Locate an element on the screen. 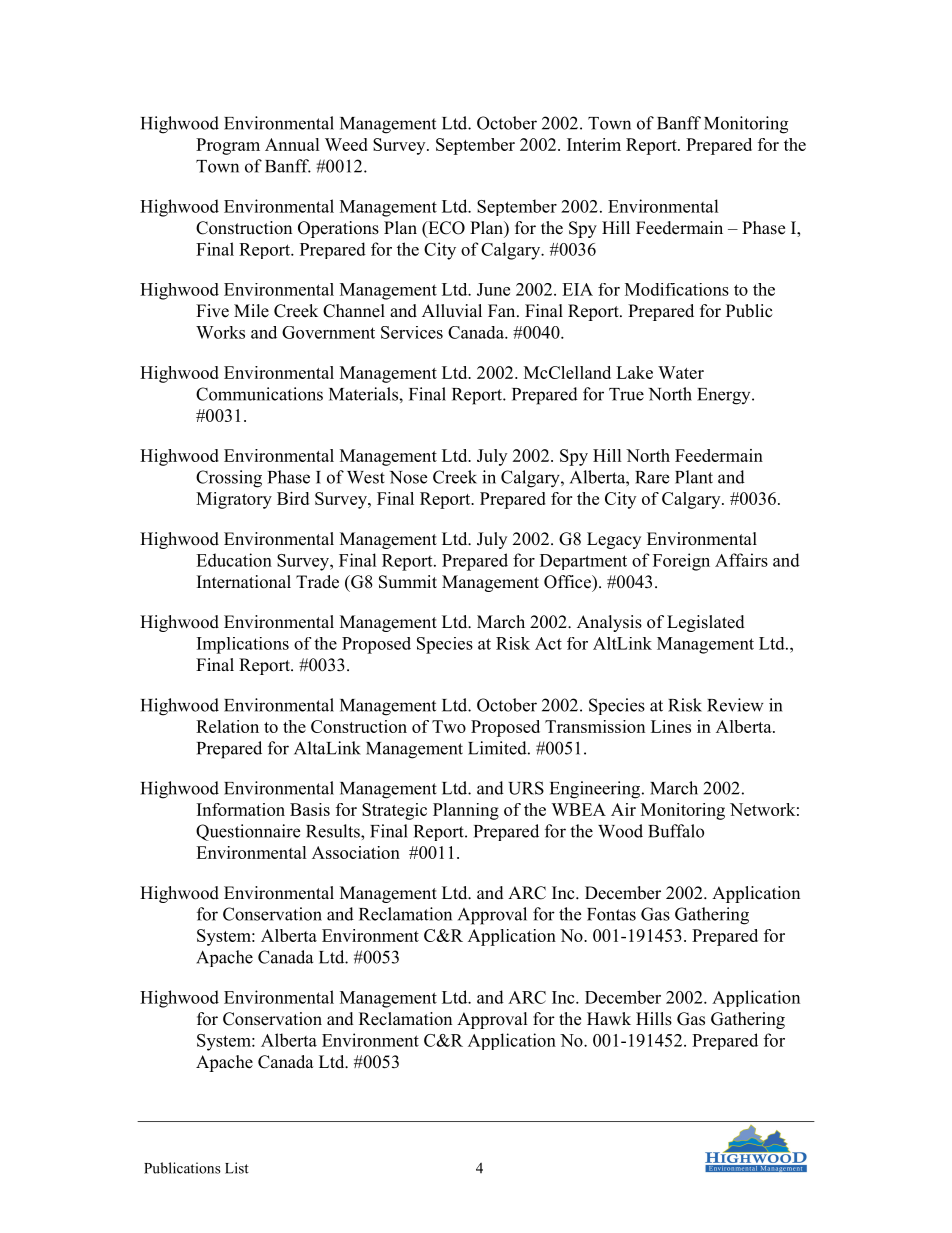  Implications is located at coordinates (243, 645).
